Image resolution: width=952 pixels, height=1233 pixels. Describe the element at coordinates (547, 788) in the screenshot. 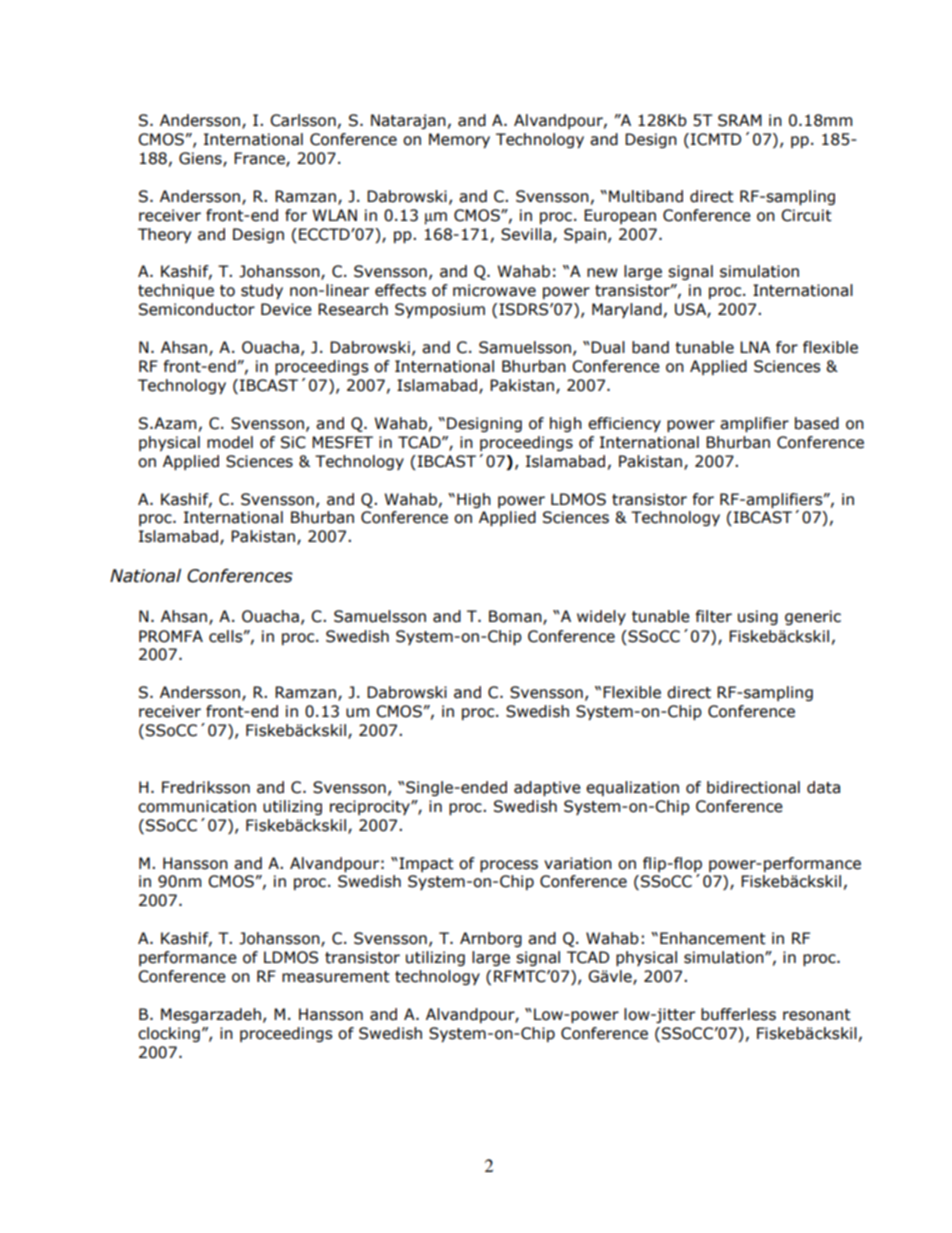

I see `adaptive` at that location.
